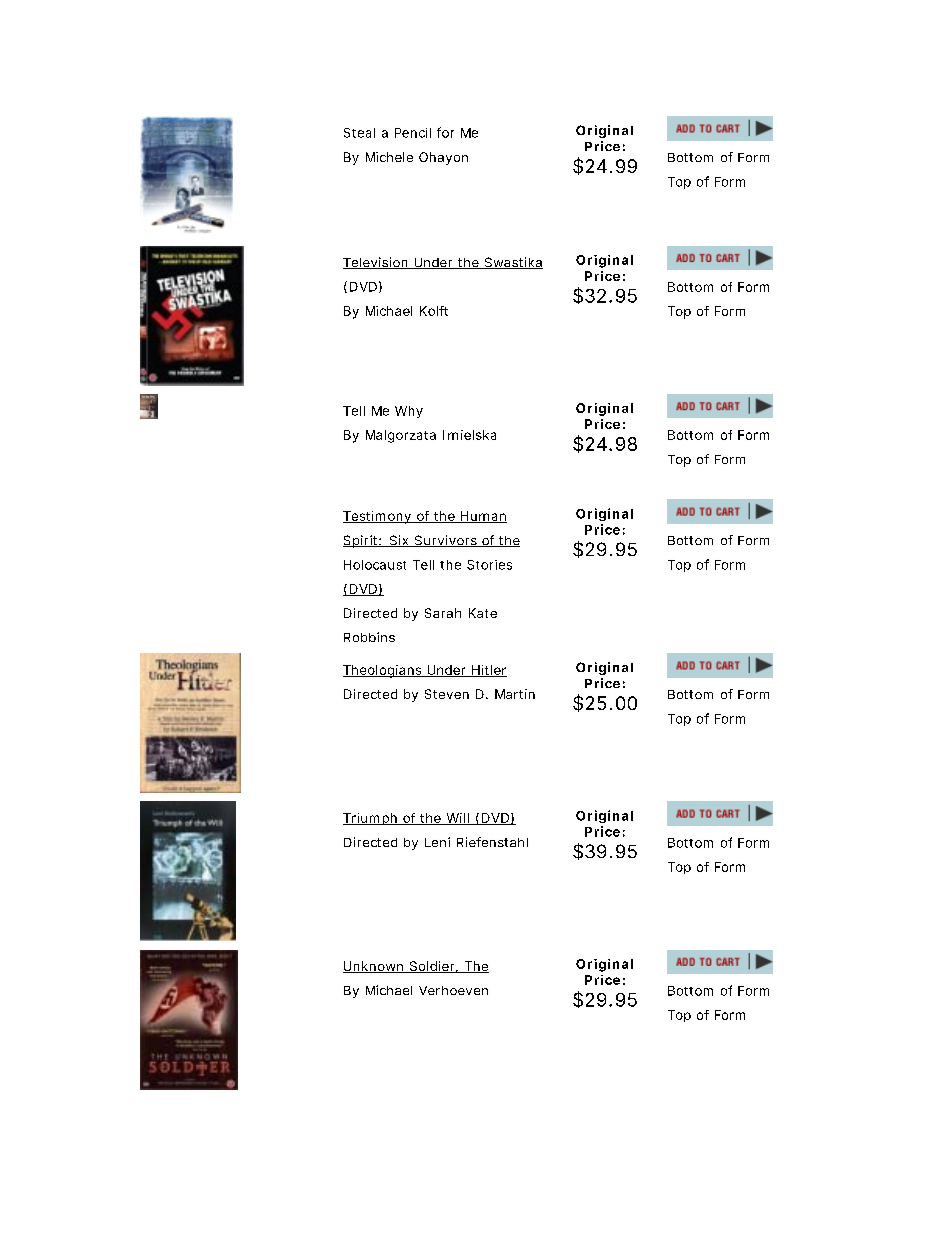 Image resolution: width=952 pixels, height=1233 pixels. I want to click on Michele, so click(389, 157).
